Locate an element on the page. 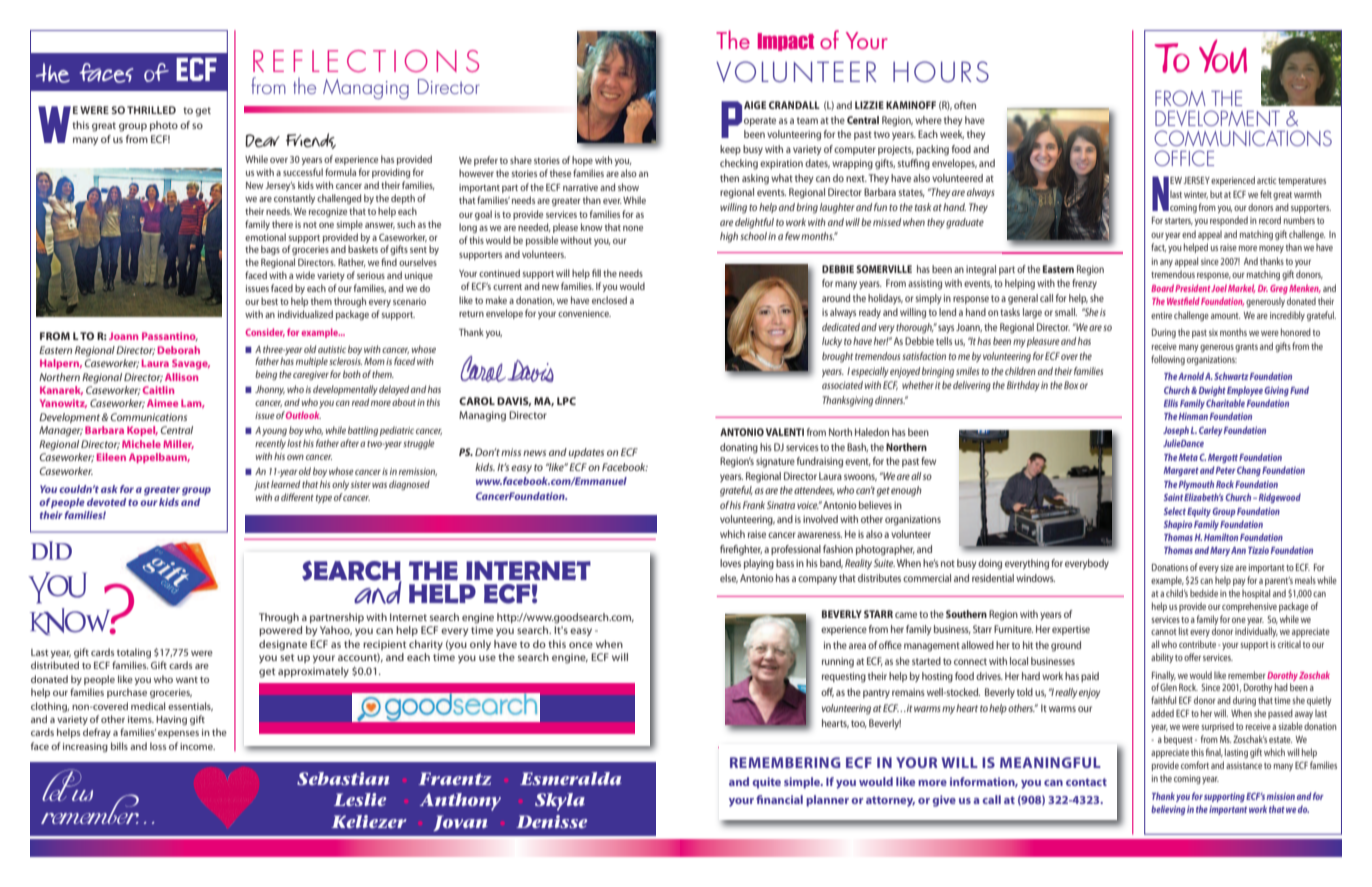  income is located at coordinates (197, 746).
